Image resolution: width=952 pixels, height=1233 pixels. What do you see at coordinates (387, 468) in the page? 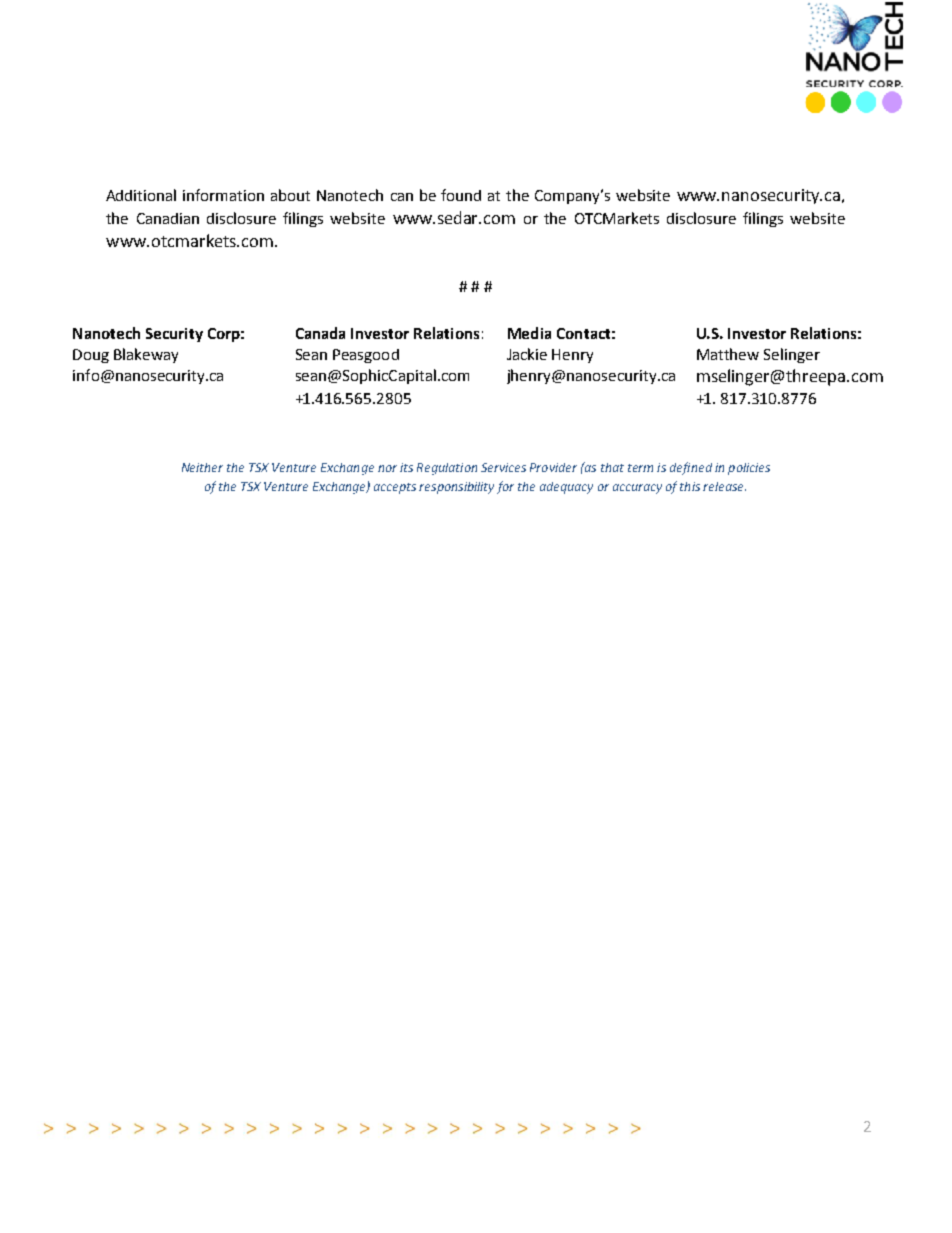
I see `nor` at bounding box center [387, 468].
